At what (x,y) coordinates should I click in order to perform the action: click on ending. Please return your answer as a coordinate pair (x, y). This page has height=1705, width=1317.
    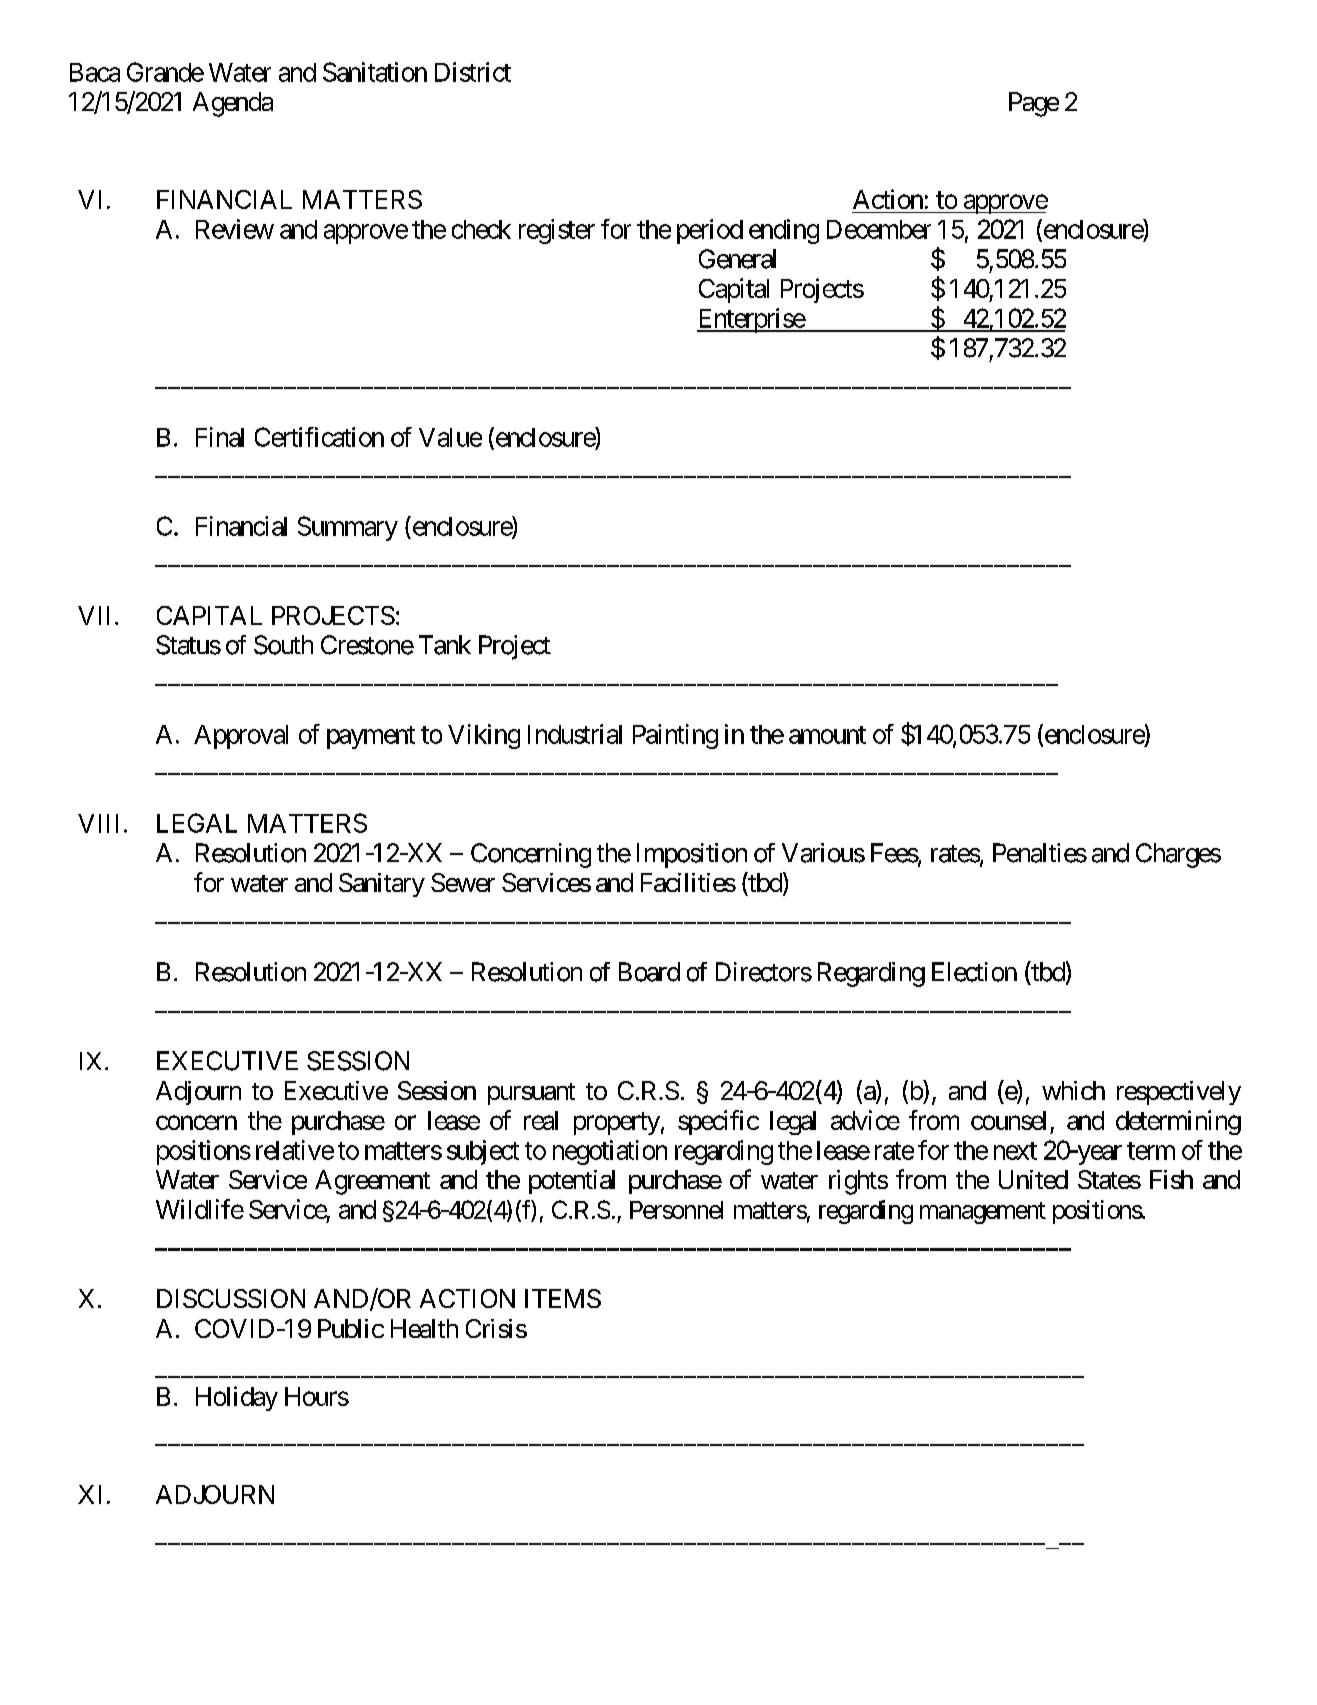
    Looking at the image, I should click on (784, 231).
